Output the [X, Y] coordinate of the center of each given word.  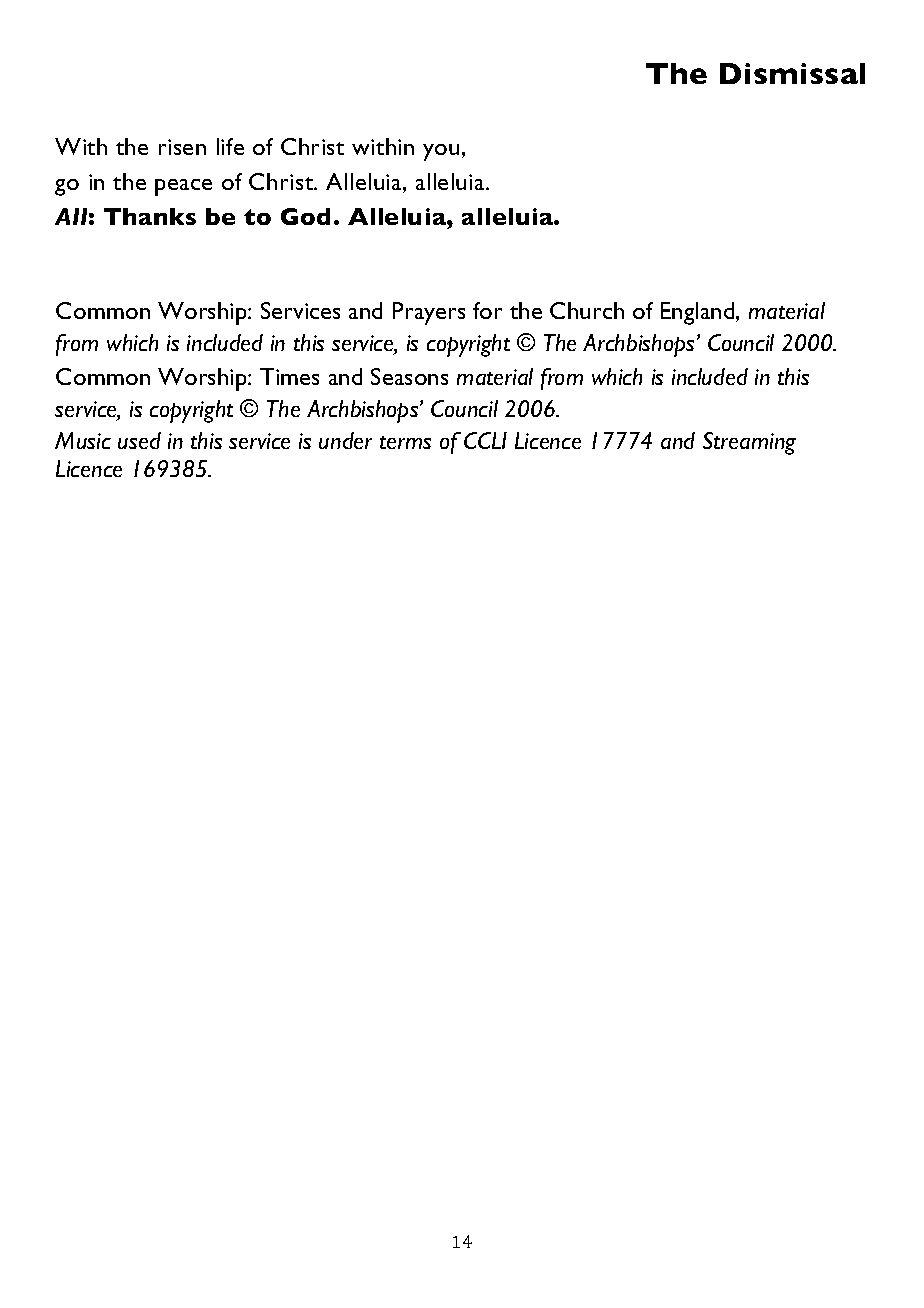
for [487, 310]
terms [405, 442]
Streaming [749, 443]
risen [182, 147]
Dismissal [792, 73]
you [441, 152]
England [699, 313]
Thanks [150, 216]
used [139, 440]
